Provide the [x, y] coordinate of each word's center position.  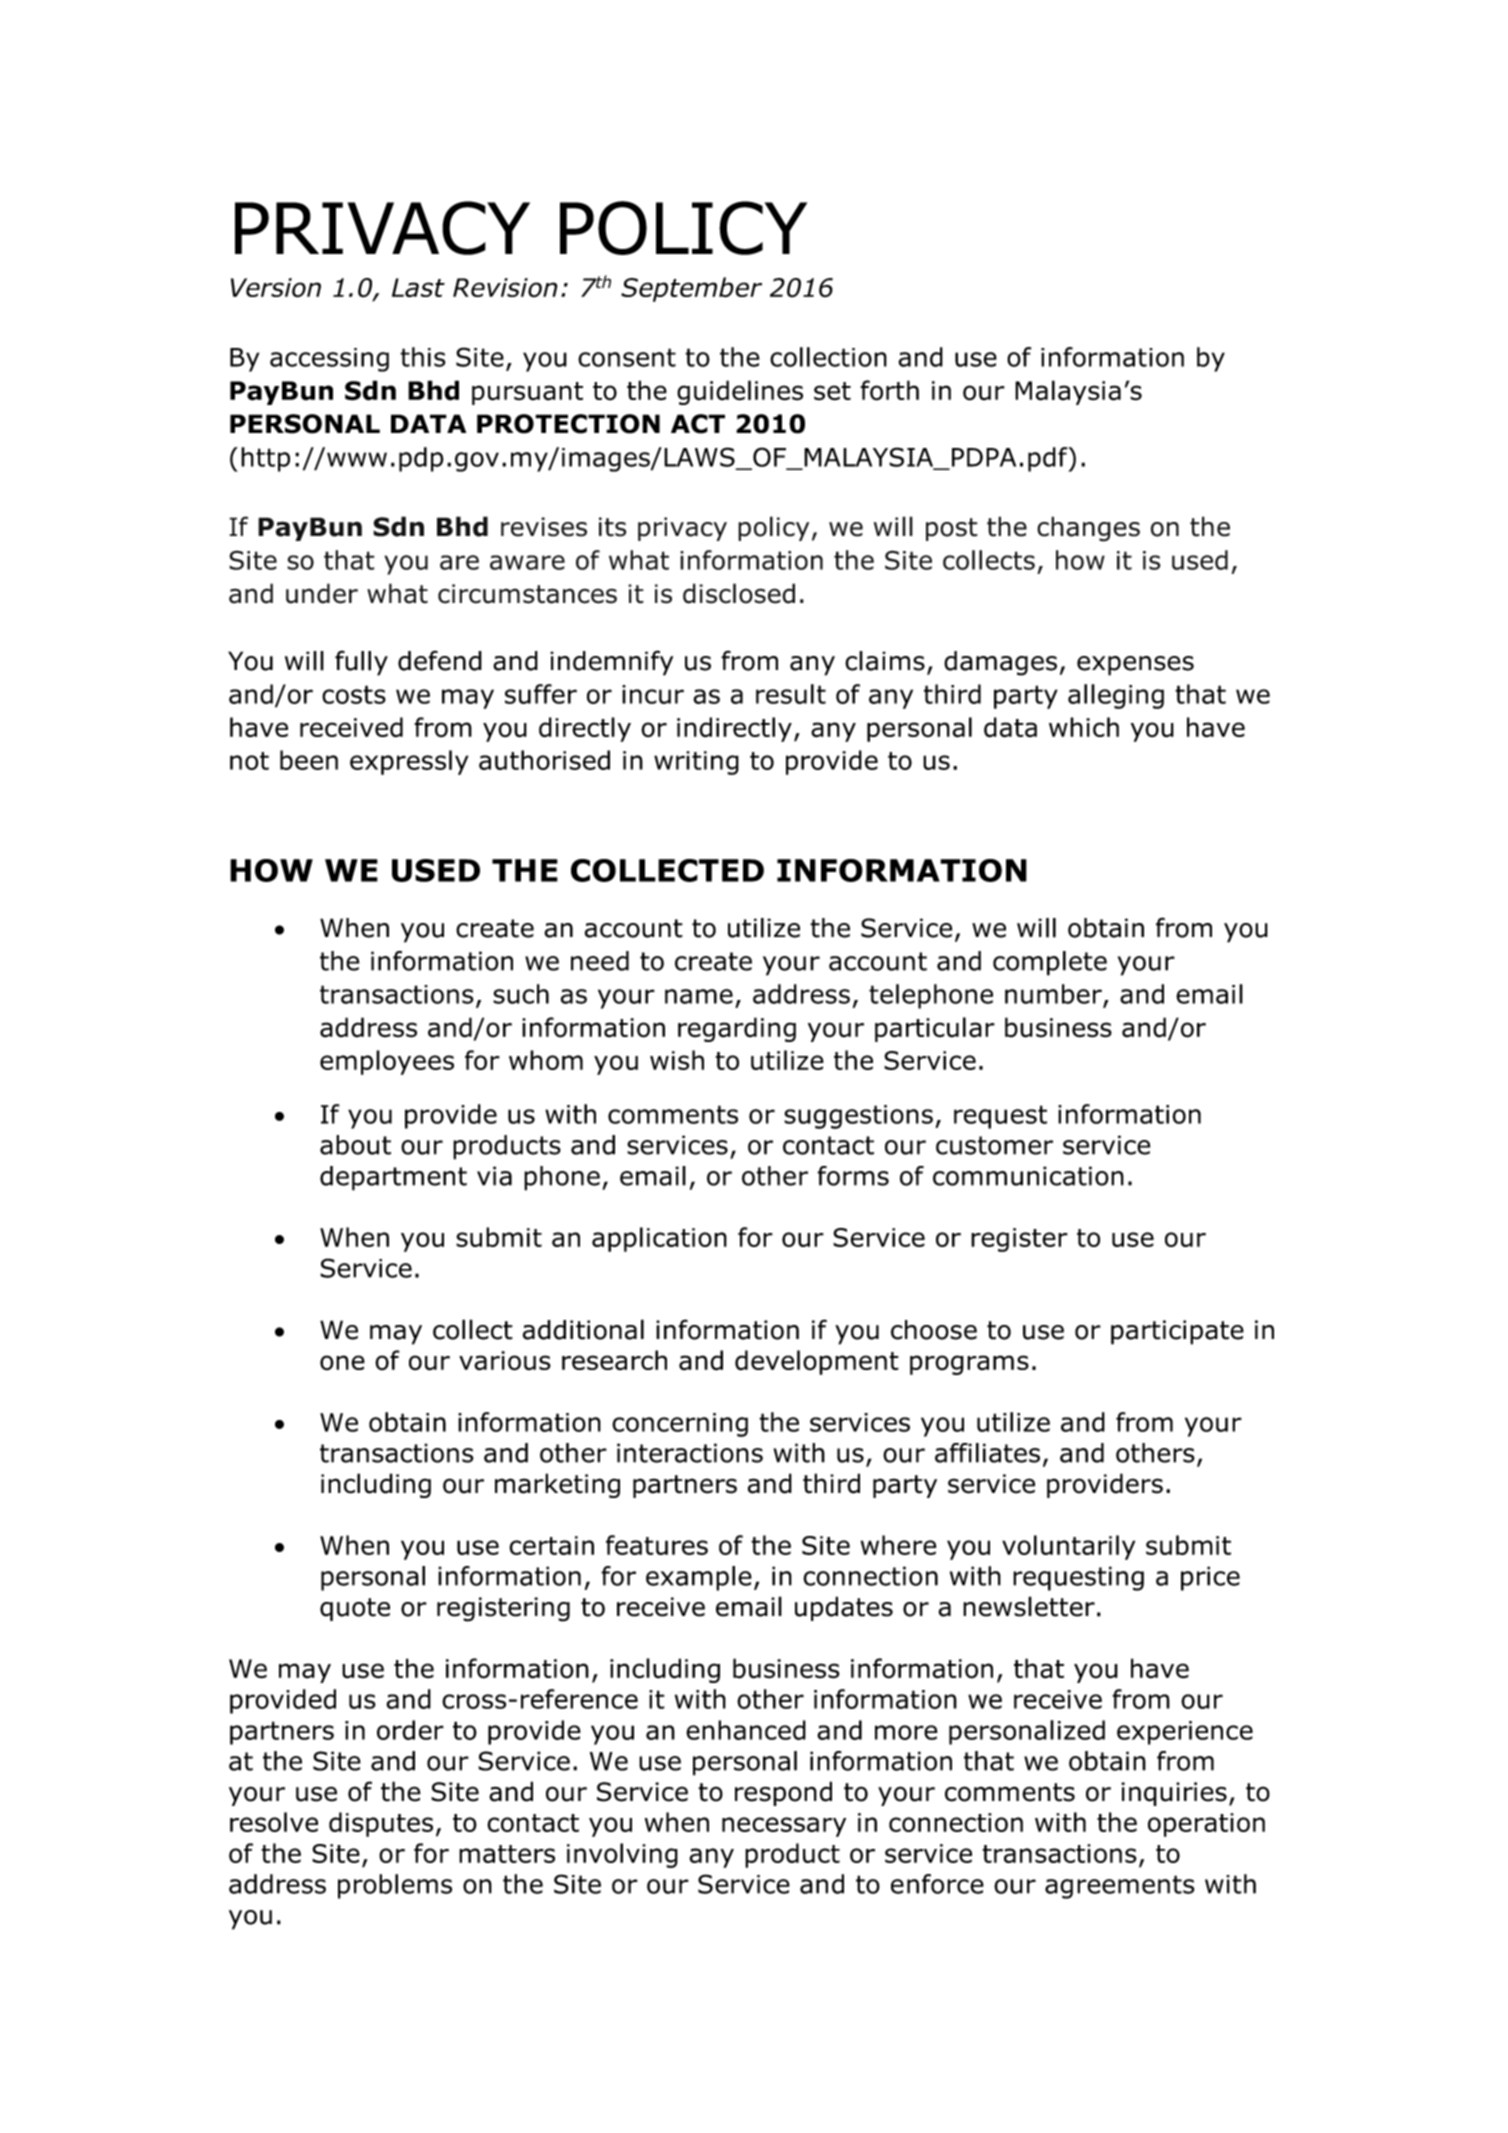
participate [1177, 1332]
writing [696, 763]
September [691, 289]
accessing [329, 360]
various [505, 1361]
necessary [784, 1827]
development [817, 1362]
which [1084, 727]
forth [889, 390]
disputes [381, 1824]
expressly [409, 762]
